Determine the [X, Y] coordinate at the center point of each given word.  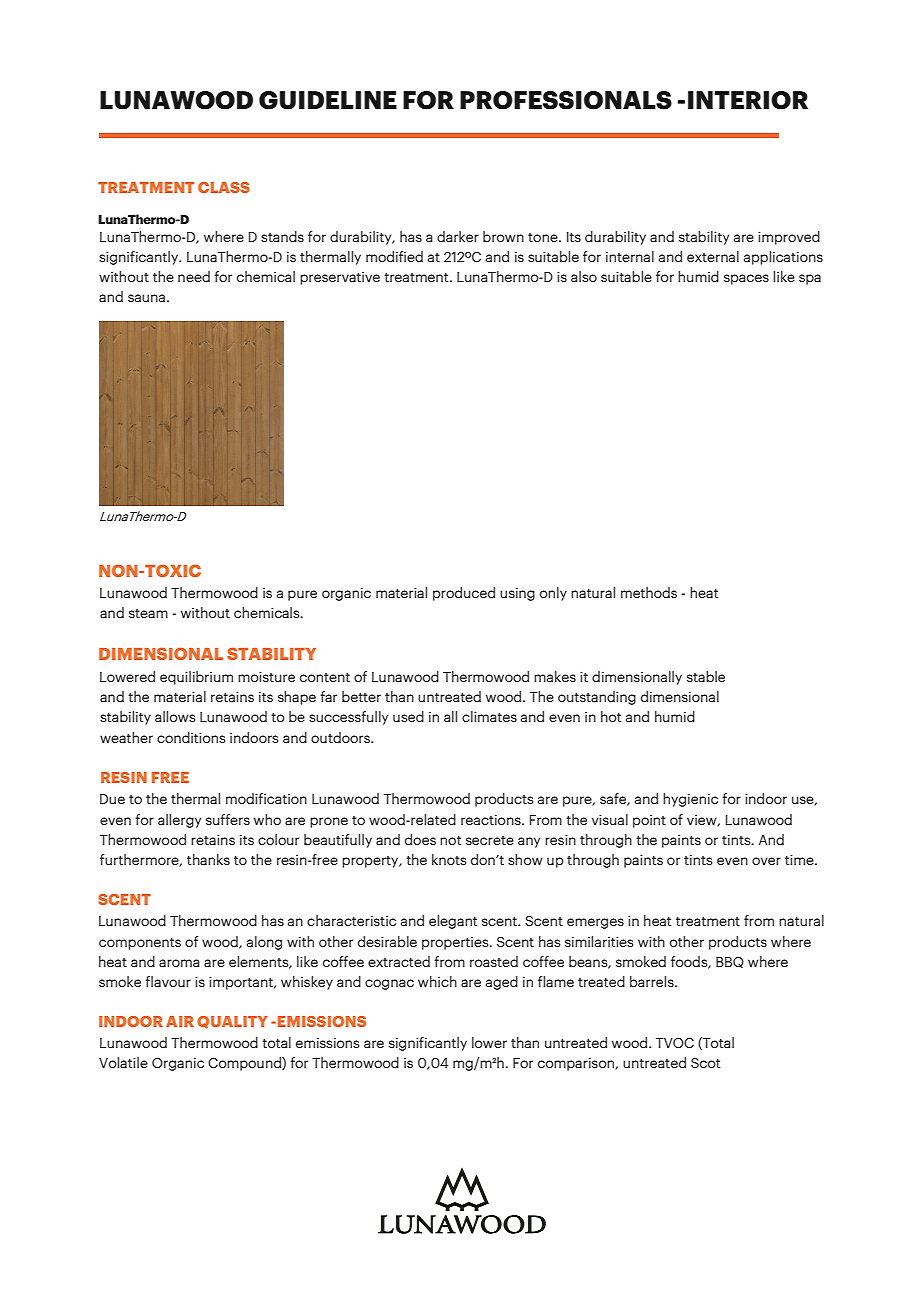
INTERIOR [748, 100]
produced [464, 594]
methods [649, 592]
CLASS [224, 187]
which [437, 981]
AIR [180, 1021]
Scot [705, 1063]
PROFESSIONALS [566, 100]
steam [148, 613]
